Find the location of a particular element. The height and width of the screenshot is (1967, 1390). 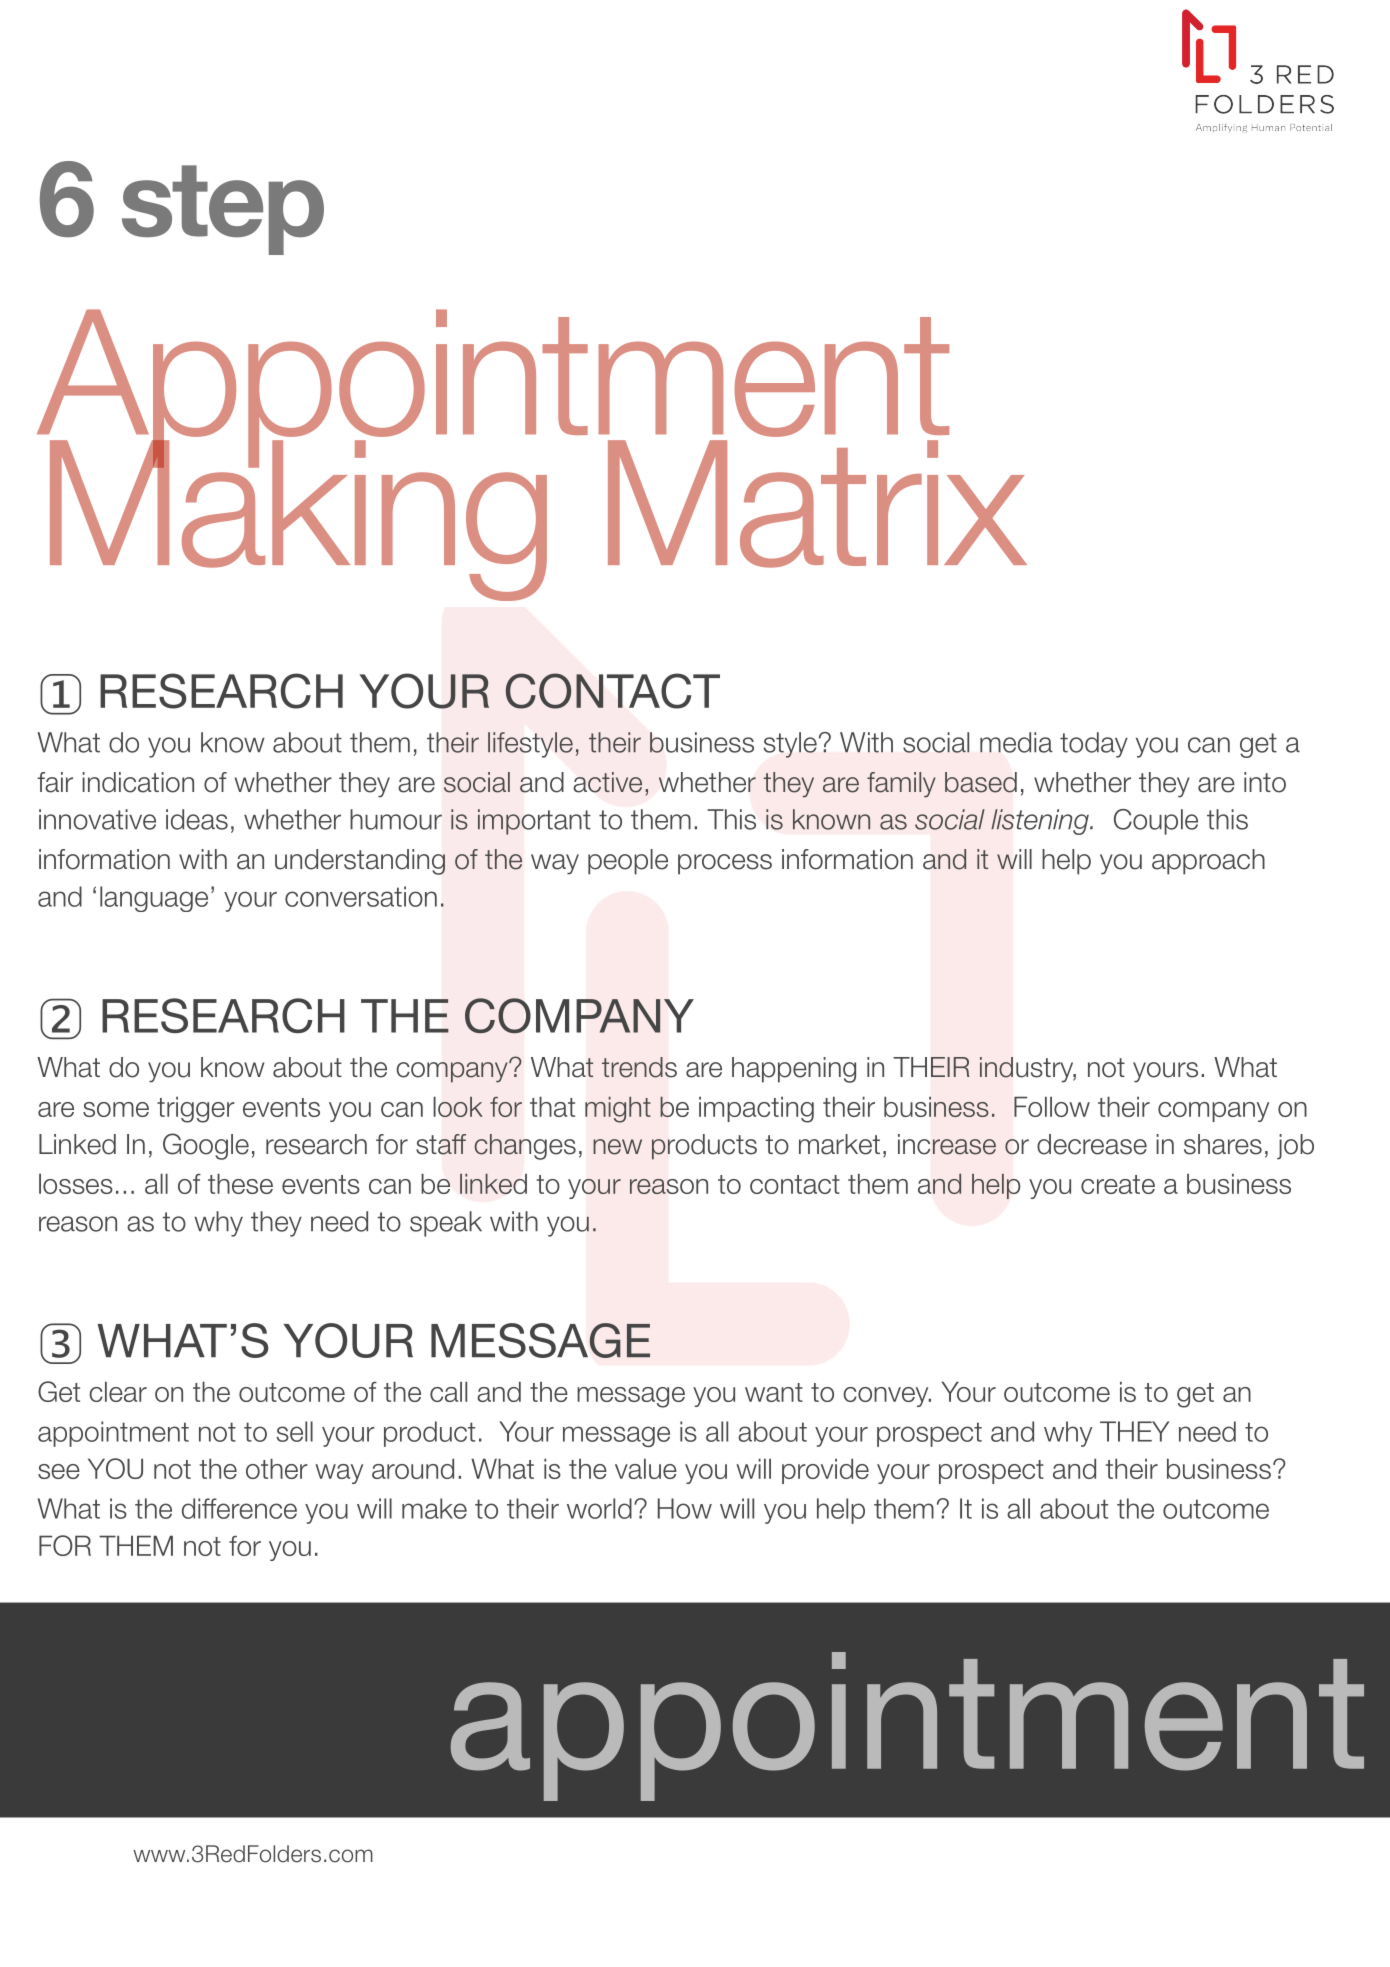

indication is located at coordinates (138, 782).
